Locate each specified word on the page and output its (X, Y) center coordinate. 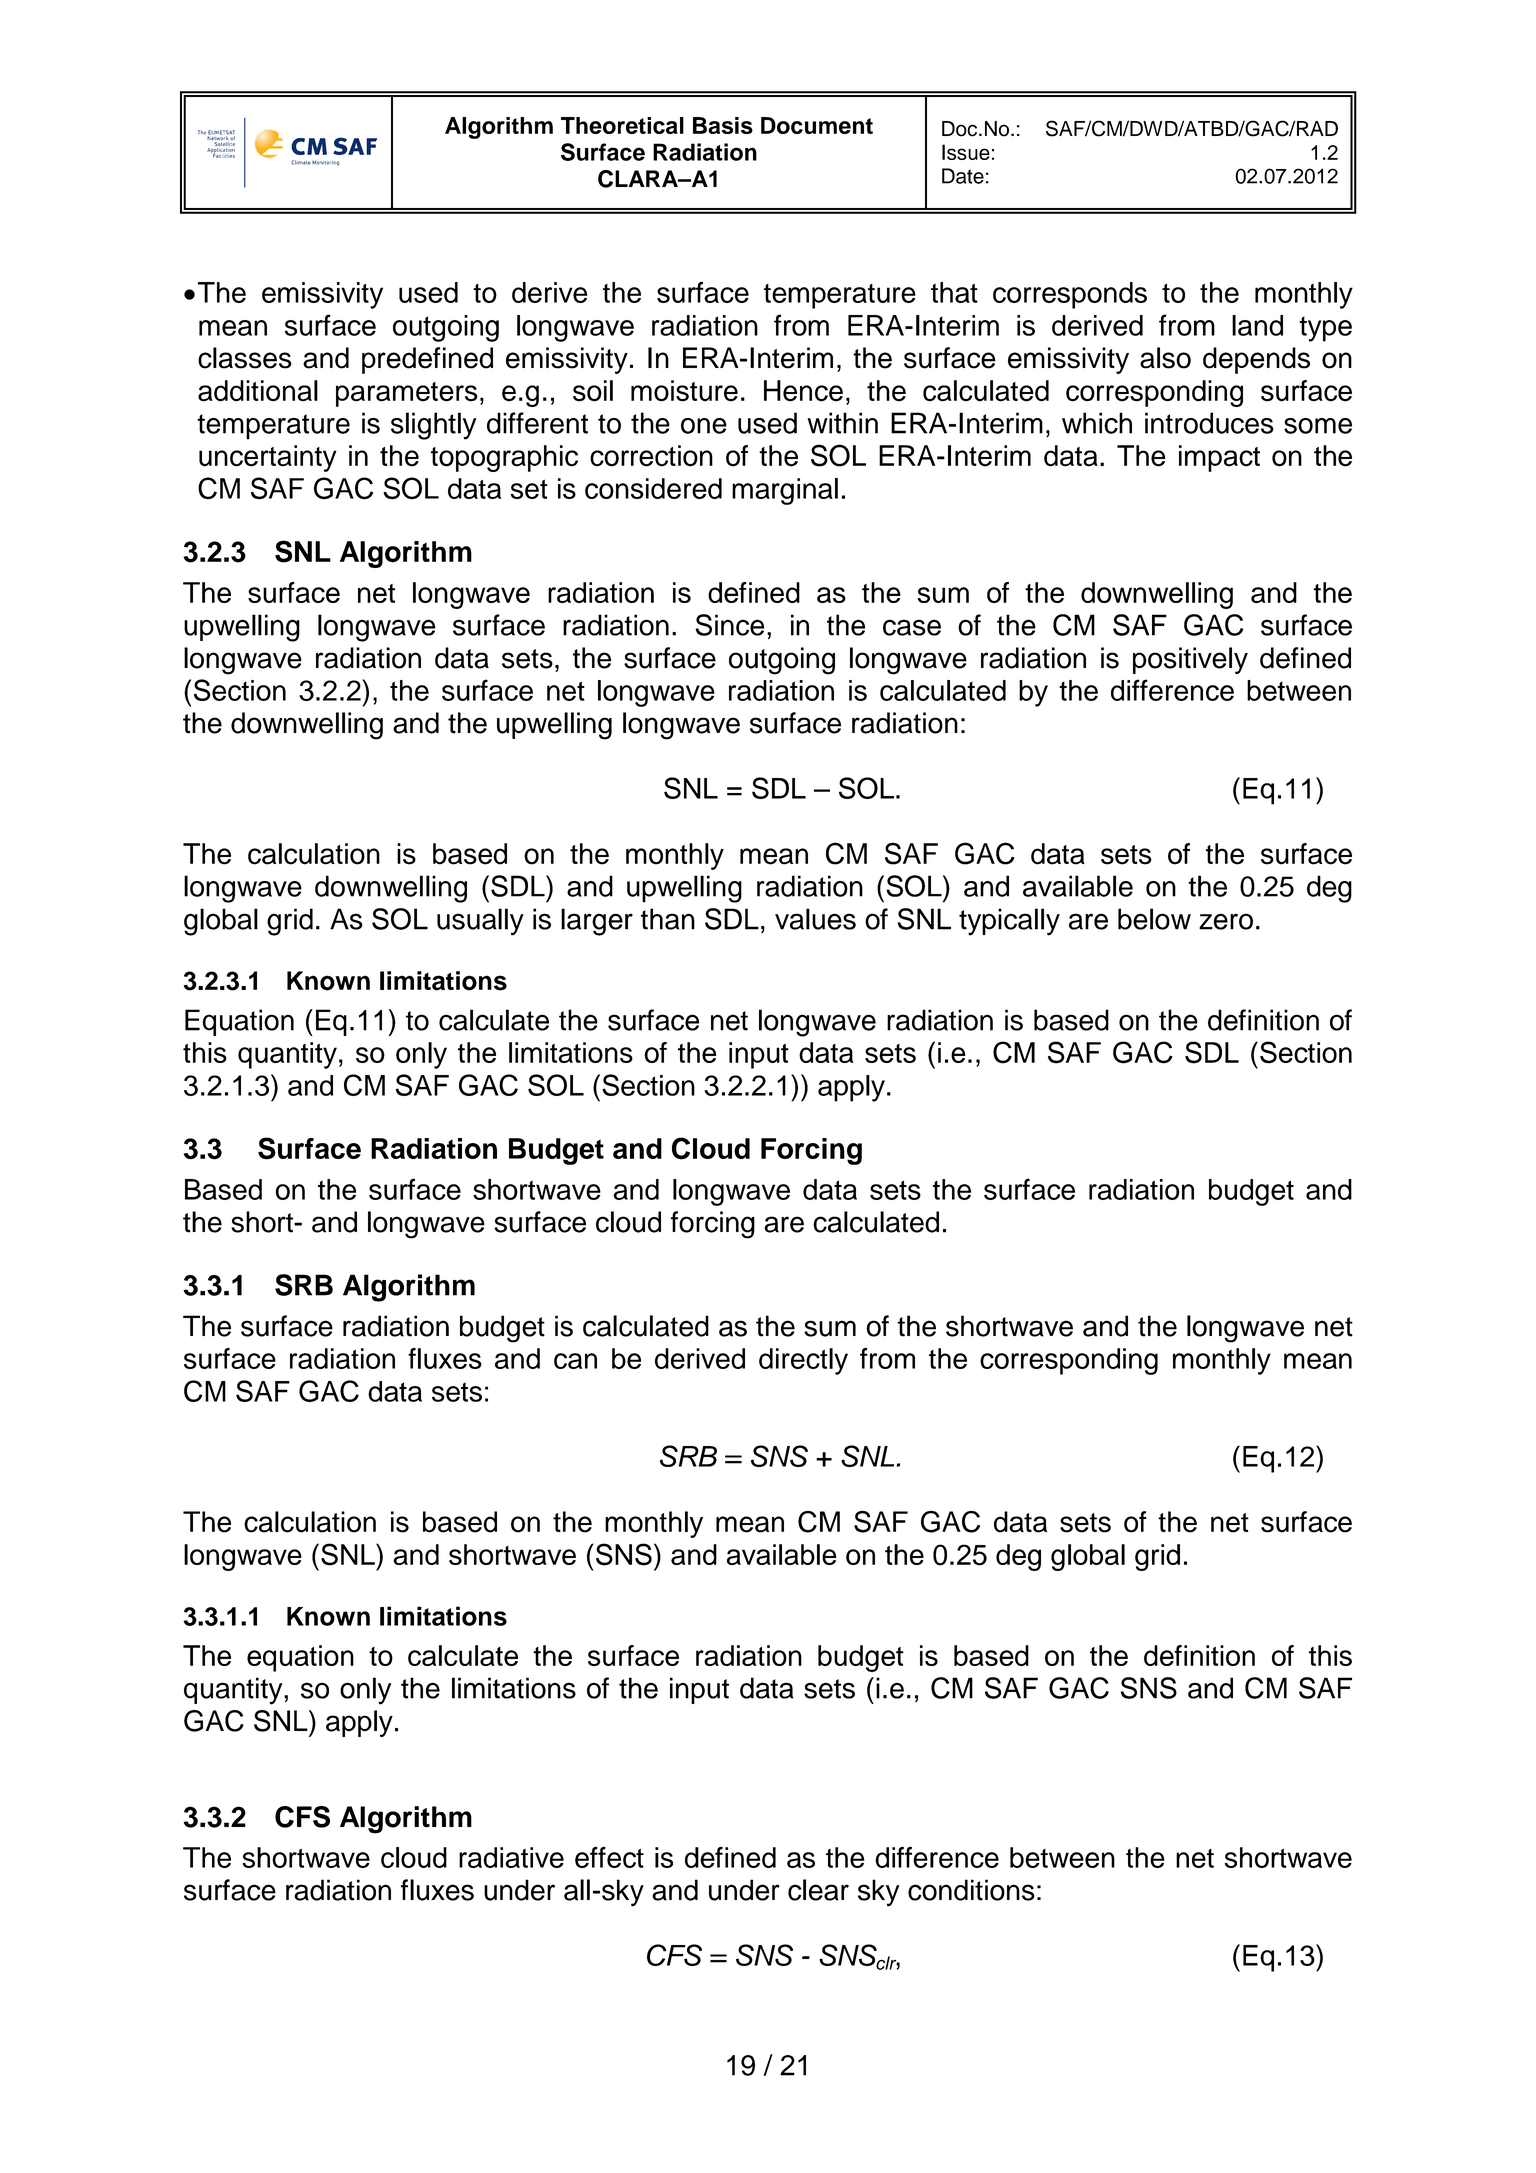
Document (817, 125)
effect (609, 1857)
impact (1219, 458)
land (1257, 325)
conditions (971, 1890)
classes (245, 358)
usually (480, 922)
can (575, 1361)
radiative (511, 1857)
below (1154, 919)
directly (803, 1361)
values (815, 919)
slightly (433, 426)
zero (1226, 921)
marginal (785, 491)
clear (818, 1890)
